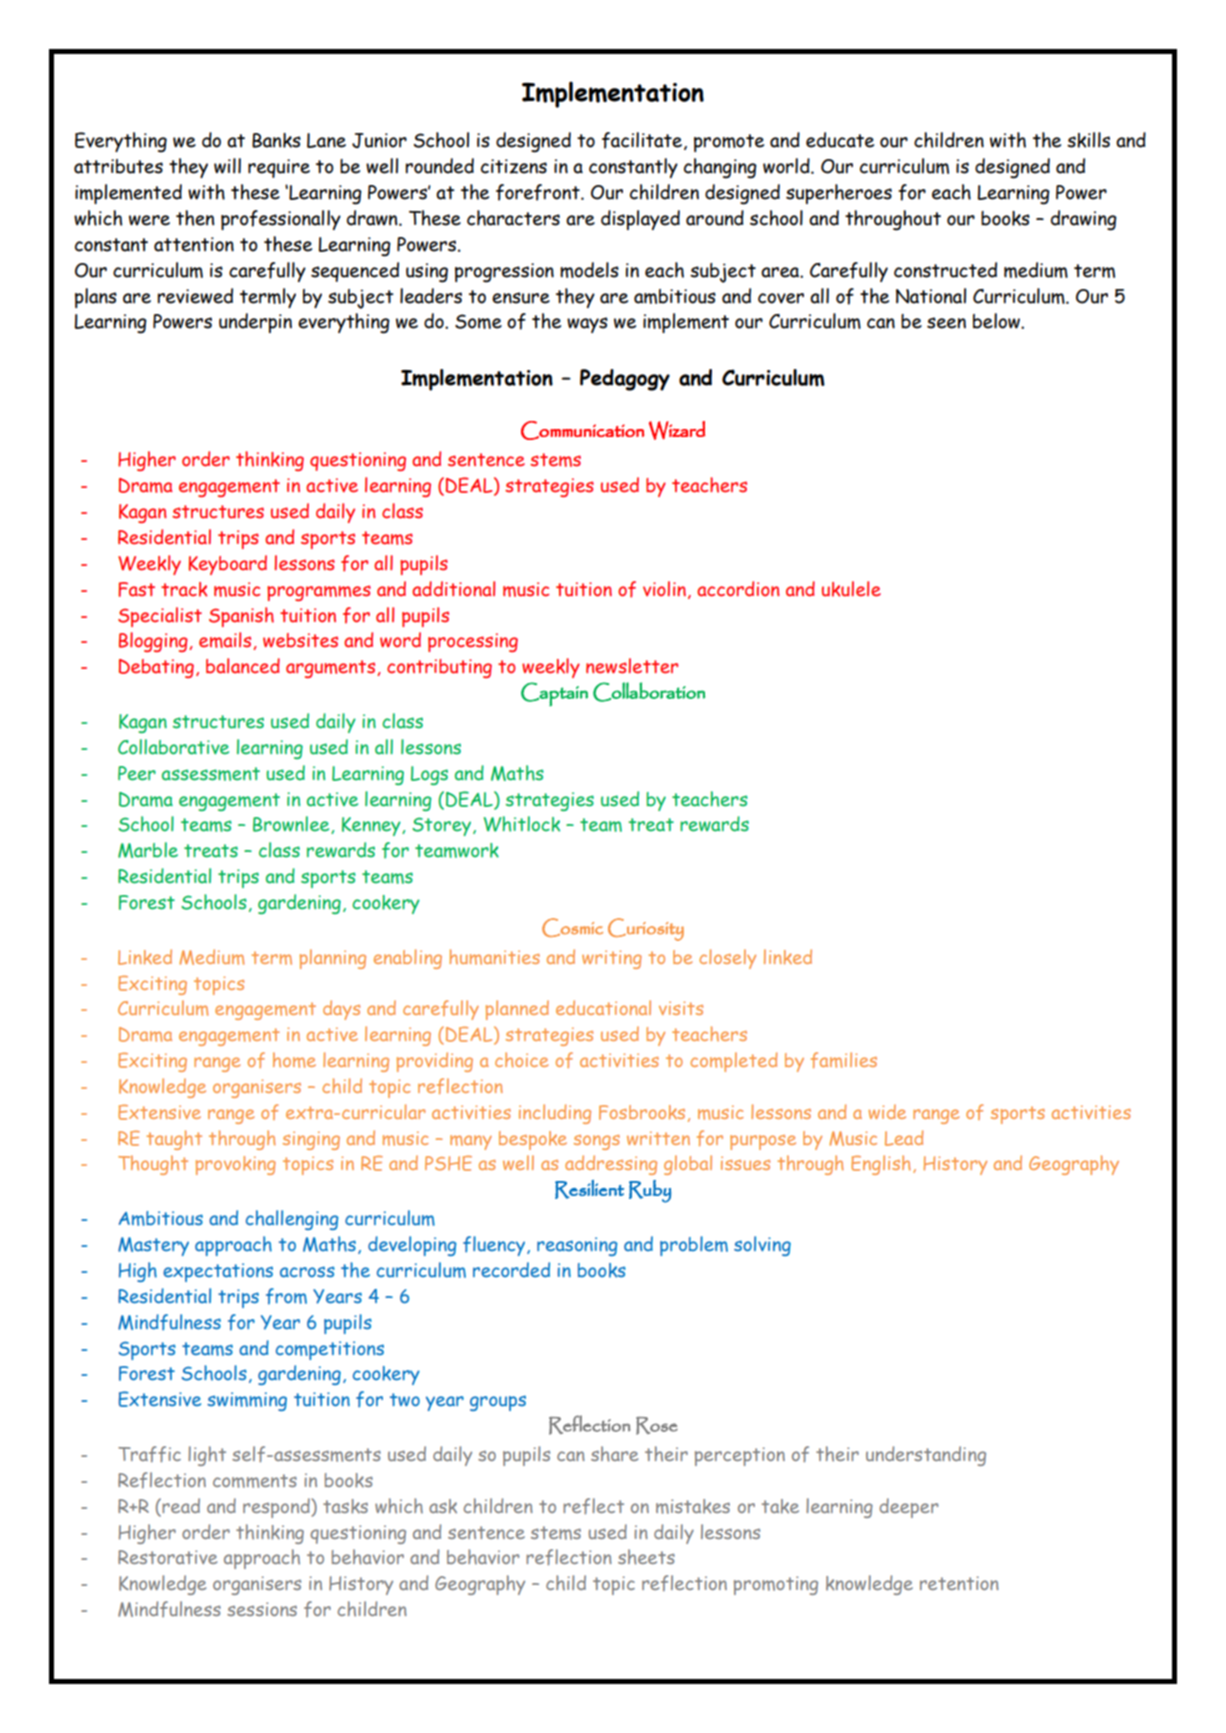 The height and width of the page is (1733, 1226). I want to click on Keyboard, so click(228, 565).
